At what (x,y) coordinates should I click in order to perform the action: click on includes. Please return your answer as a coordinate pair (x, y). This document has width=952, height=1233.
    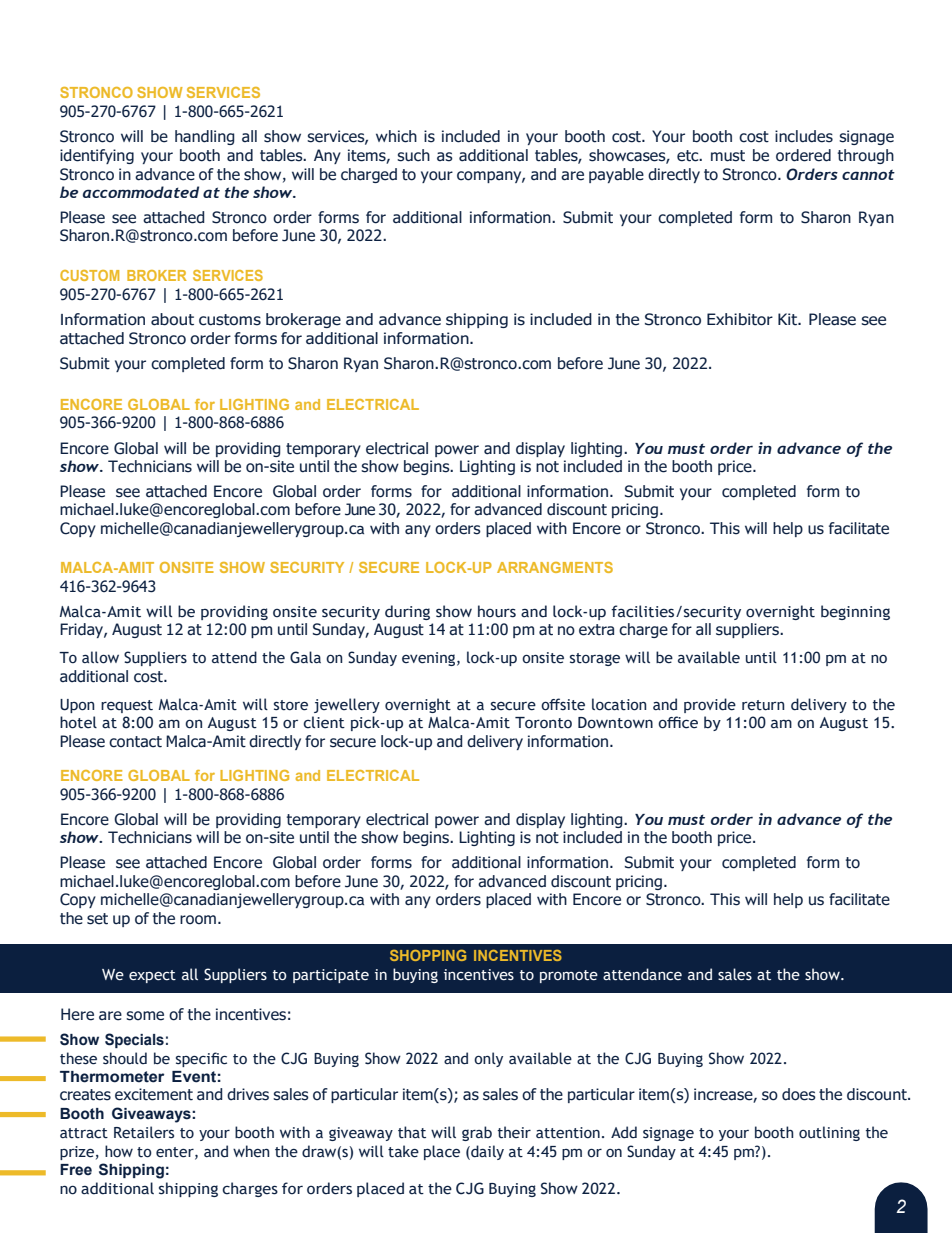
    Looking at the image, I should click on (804, 136).
